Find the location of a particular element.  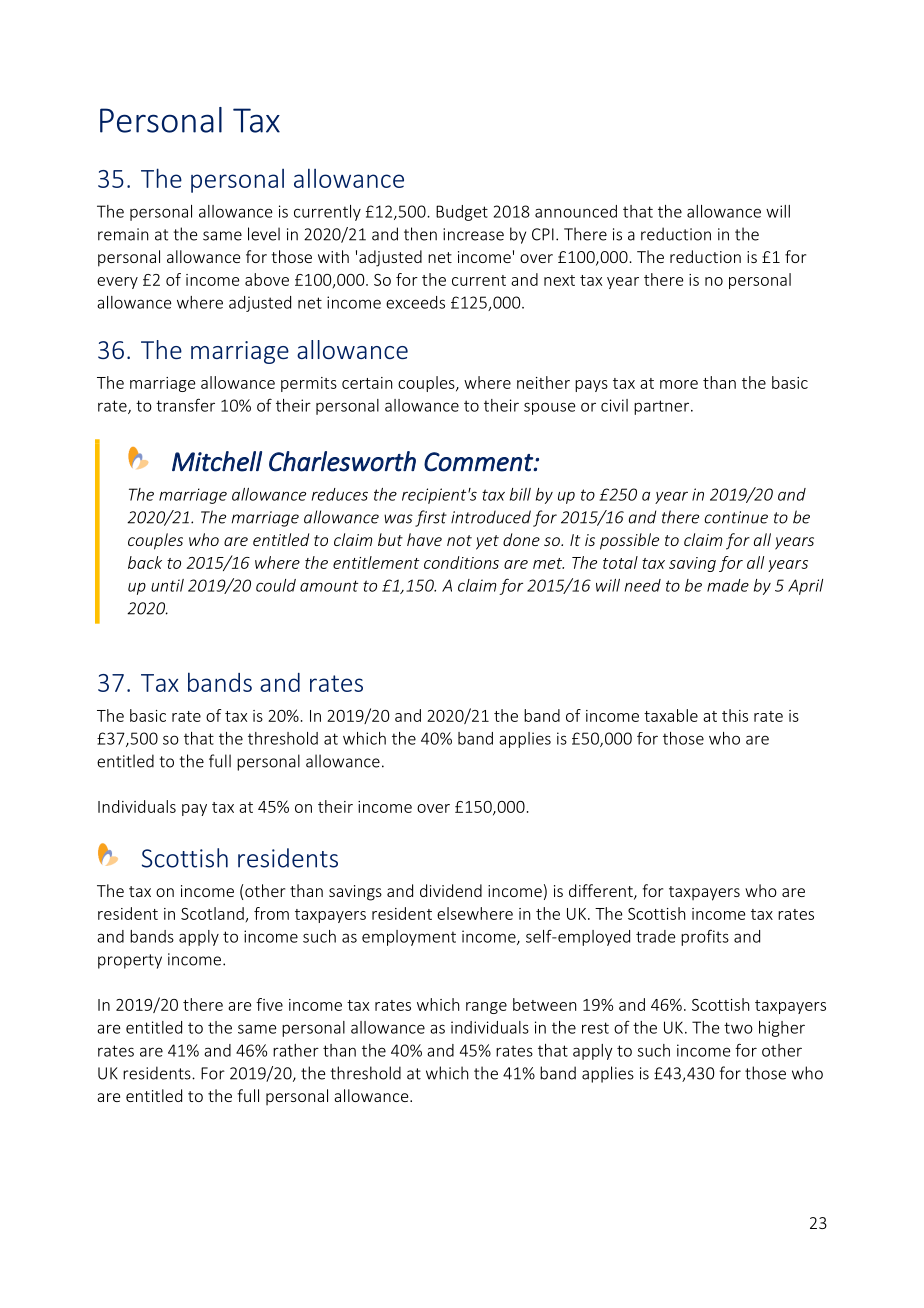

announced is located at coordinates (576, 211).
